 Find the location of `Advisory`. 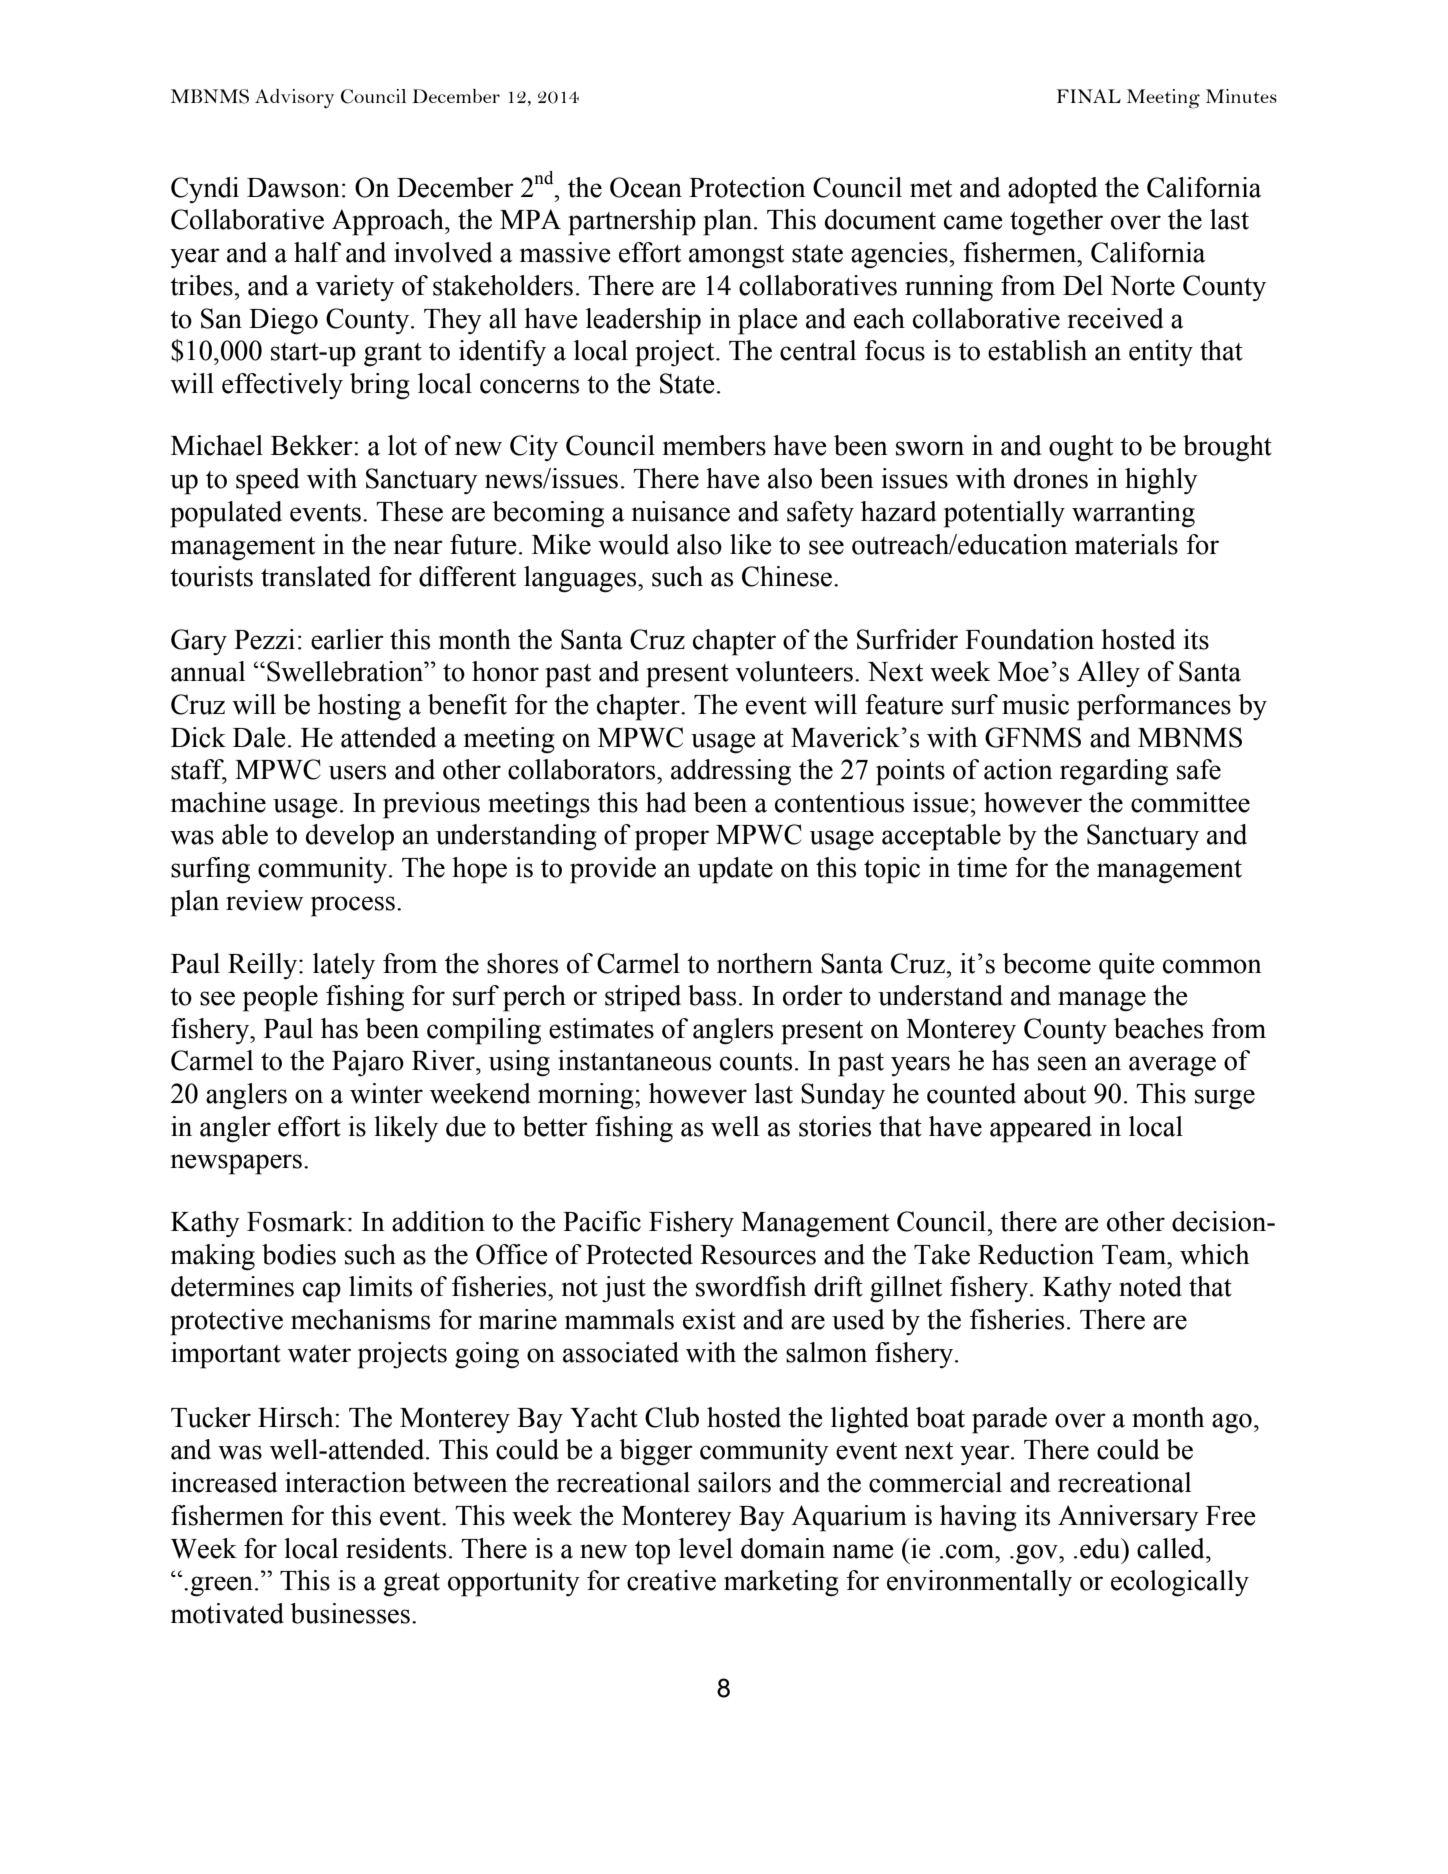

Advisory is located at coordinates (294, 98).
